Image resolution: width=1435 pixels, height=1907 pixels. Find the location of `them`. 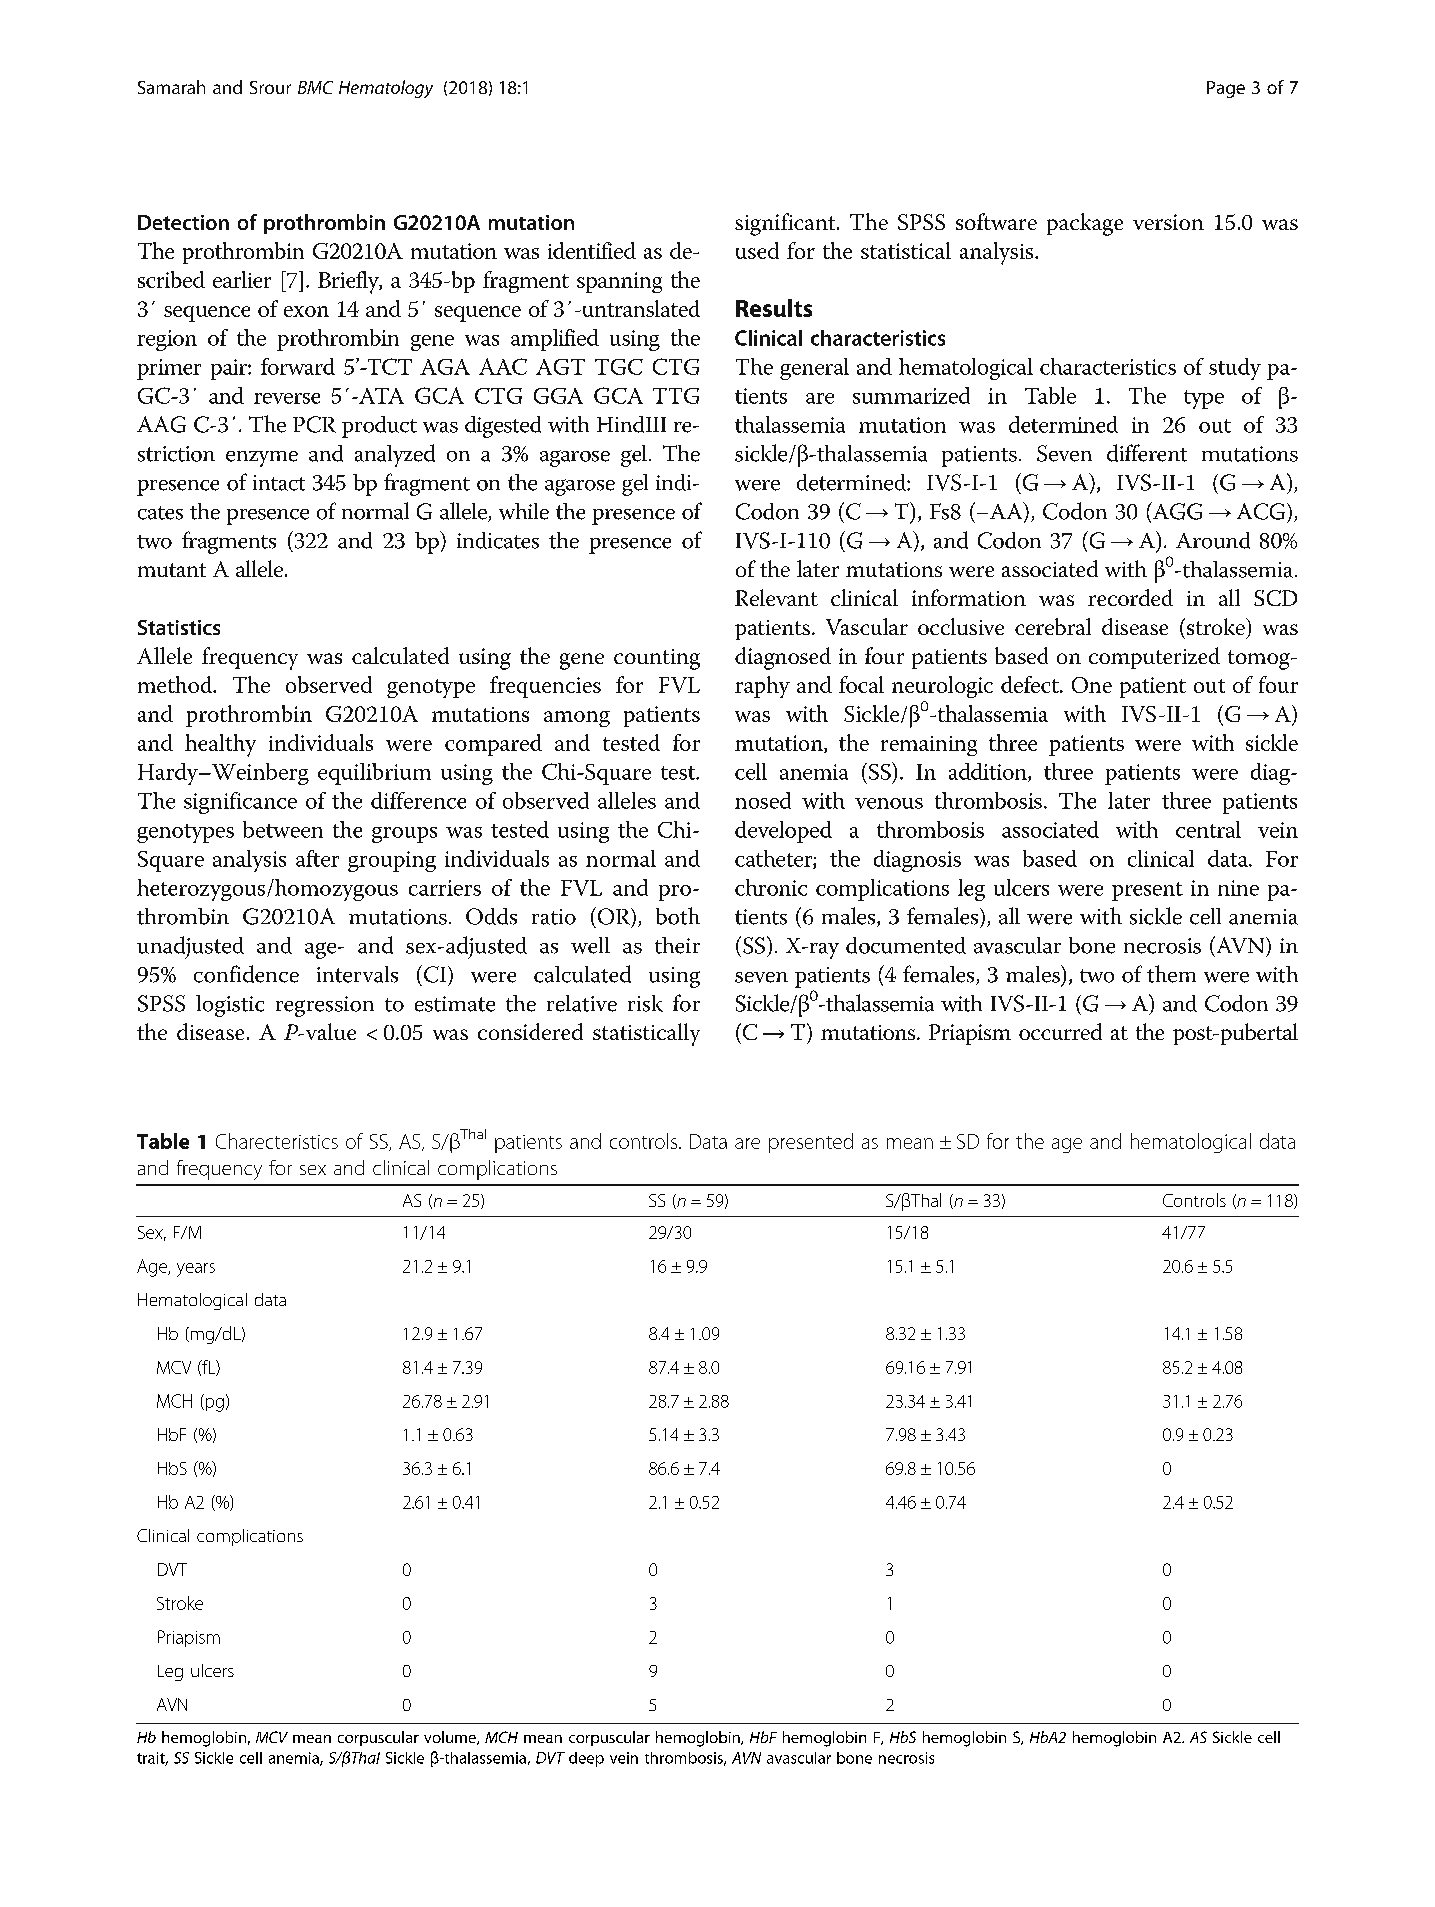

them is located at coordinates (1171, 974).
